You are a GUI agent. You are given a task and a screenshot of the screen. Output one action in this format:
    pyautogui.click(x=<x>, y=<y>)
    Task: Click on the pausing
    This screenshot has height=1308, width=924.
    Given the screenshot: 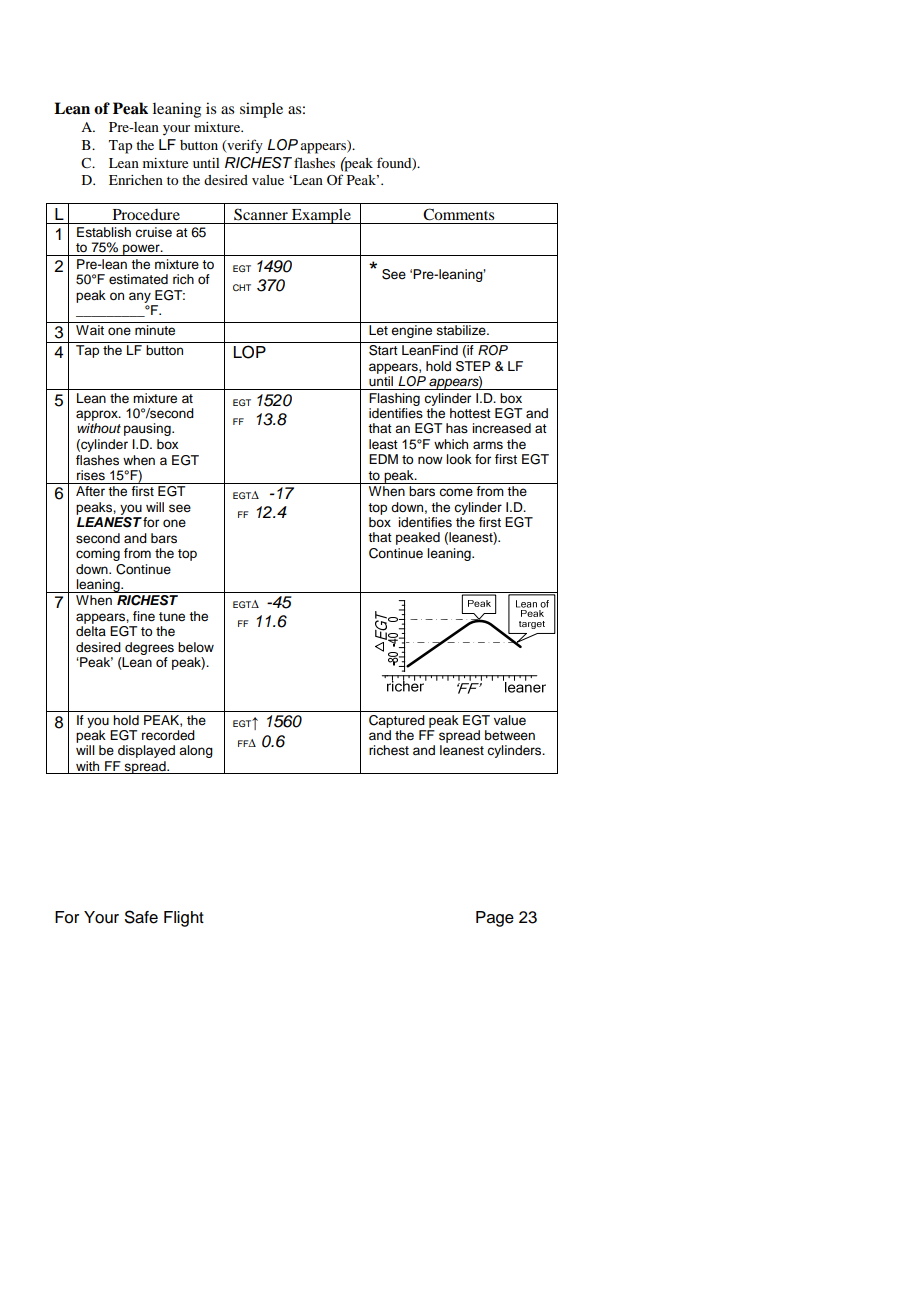 What is the action you would take?
    pyautogui.click(x=148, y=429)
